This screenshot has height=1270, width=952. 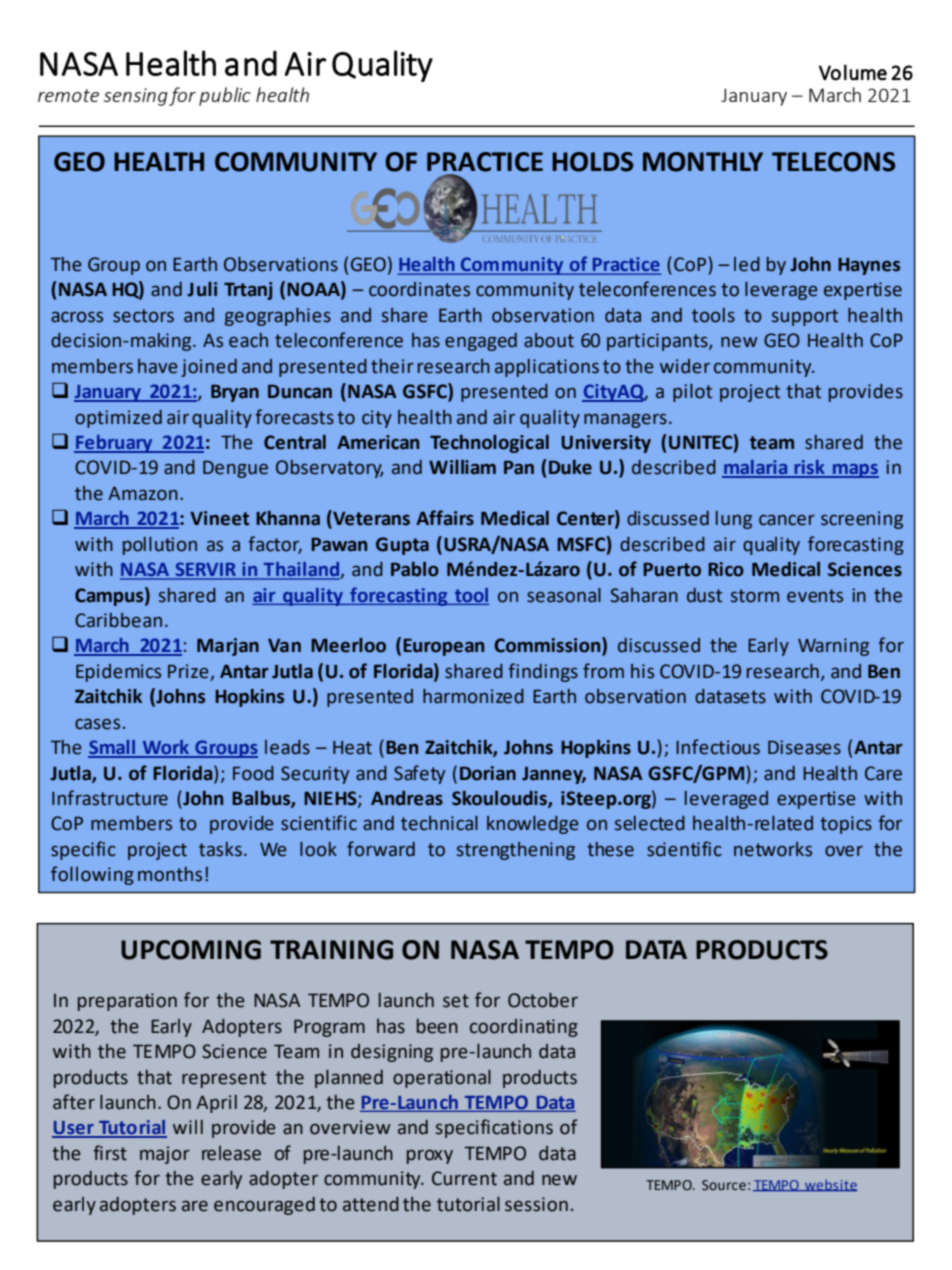 What do you see at coordinates (592, 162) in the screenshot?
I see `HOLDS` at bounding box center [592, 162].
